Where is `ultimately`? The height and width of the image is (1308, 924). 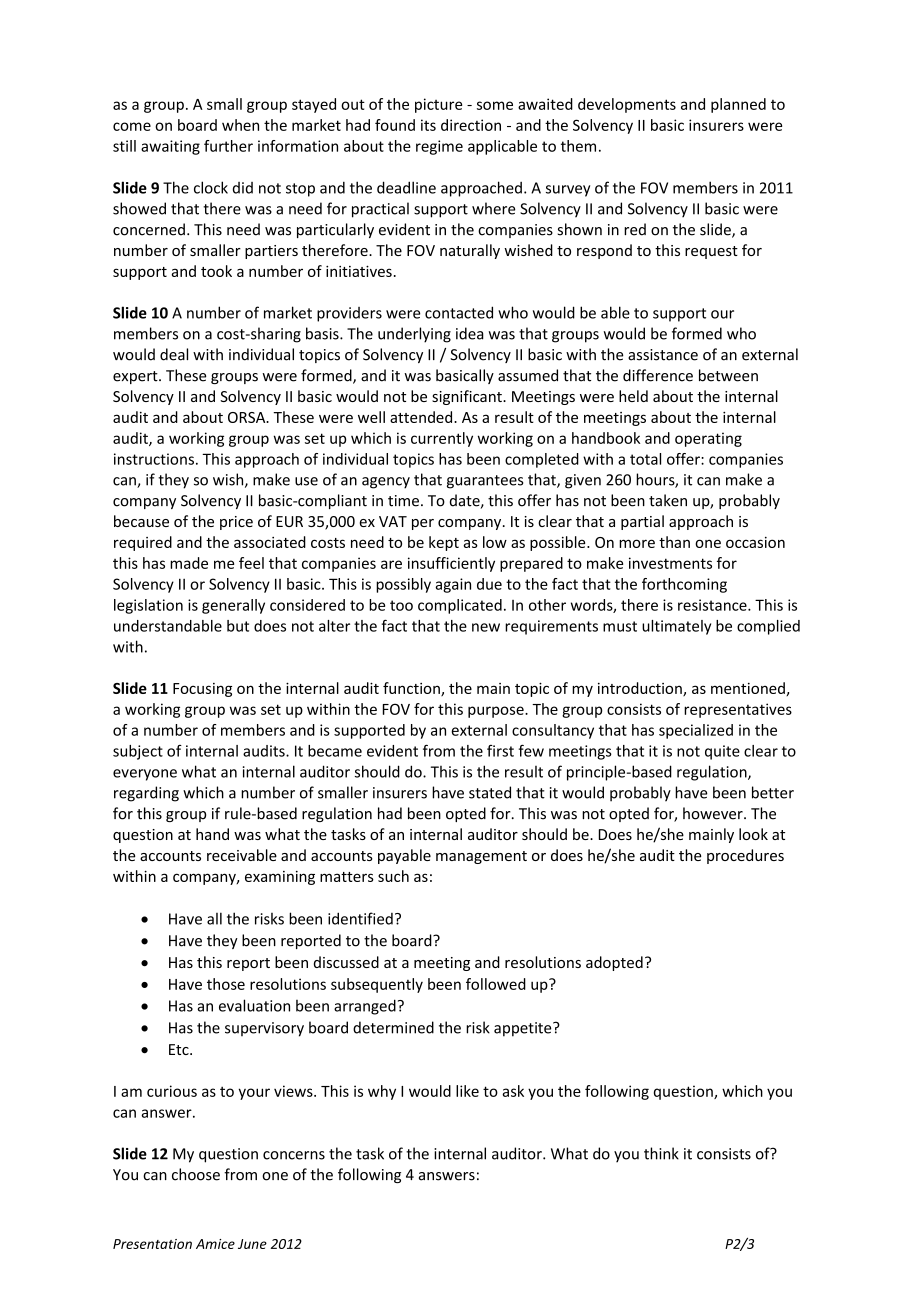 ultimately is located at coordinates (676, 627).
